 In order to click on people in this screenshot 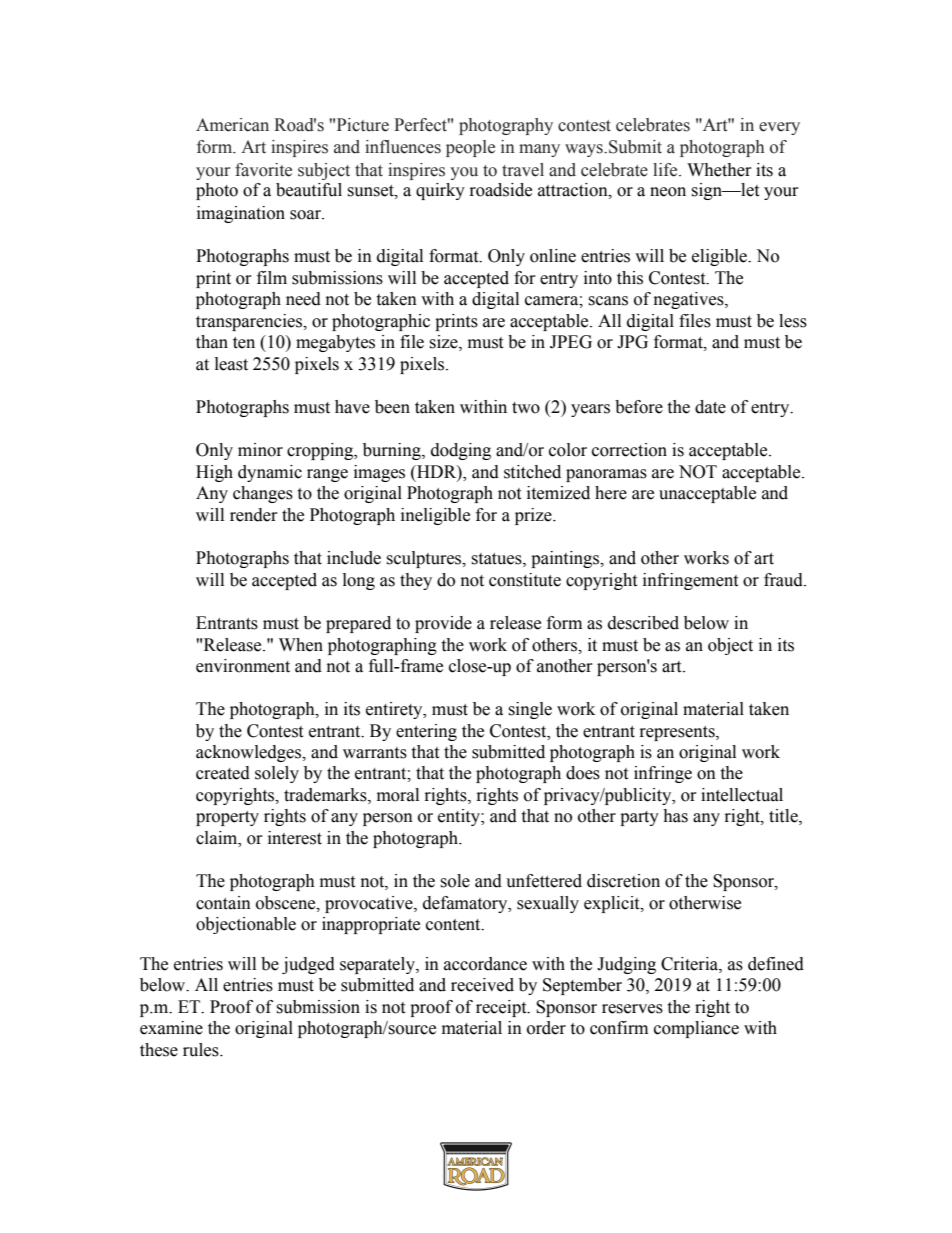, I will do `click(470, 148)`.
